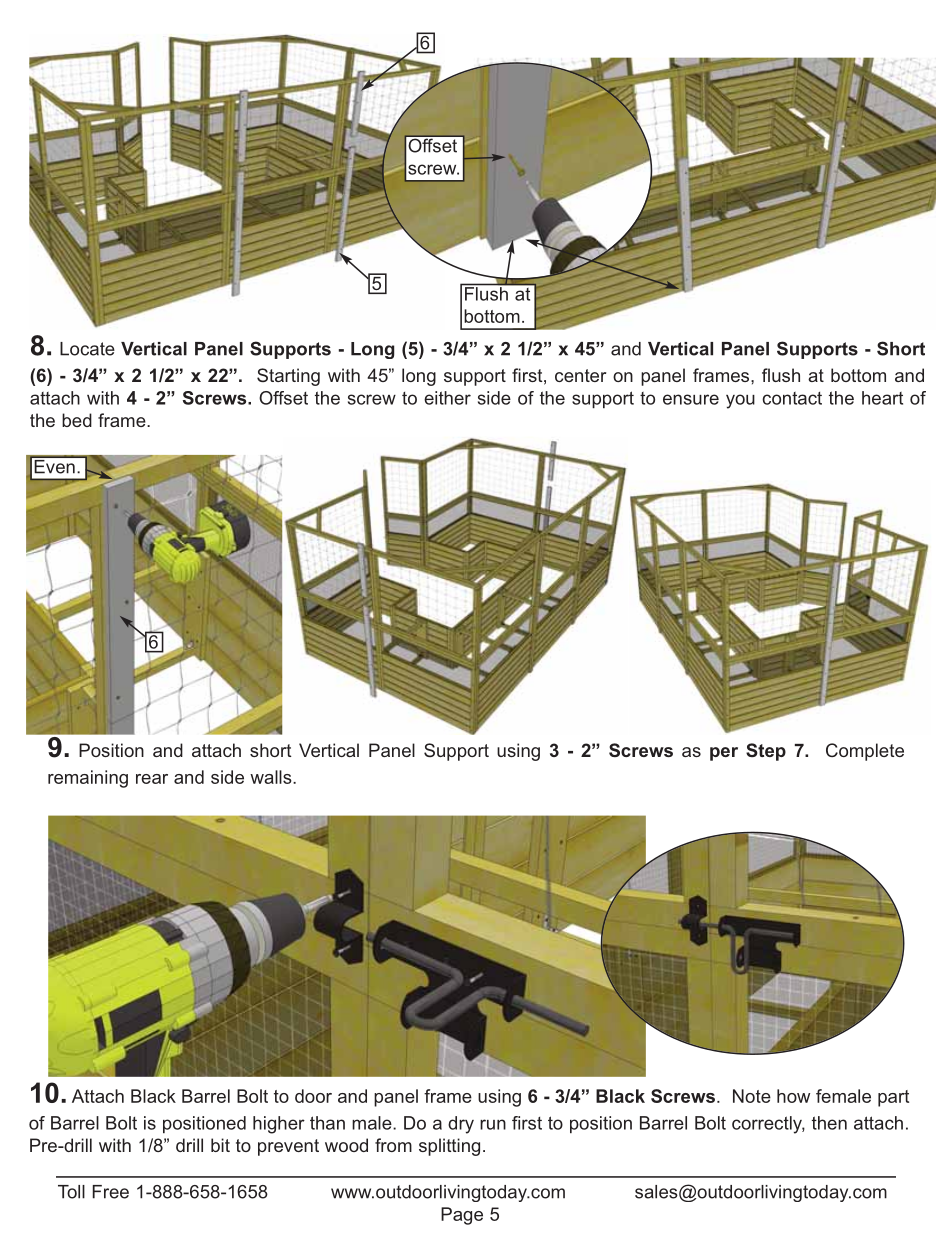  Describe the element at coordinates (87, 349) in the screenshot. I see `Locate` at that location.
